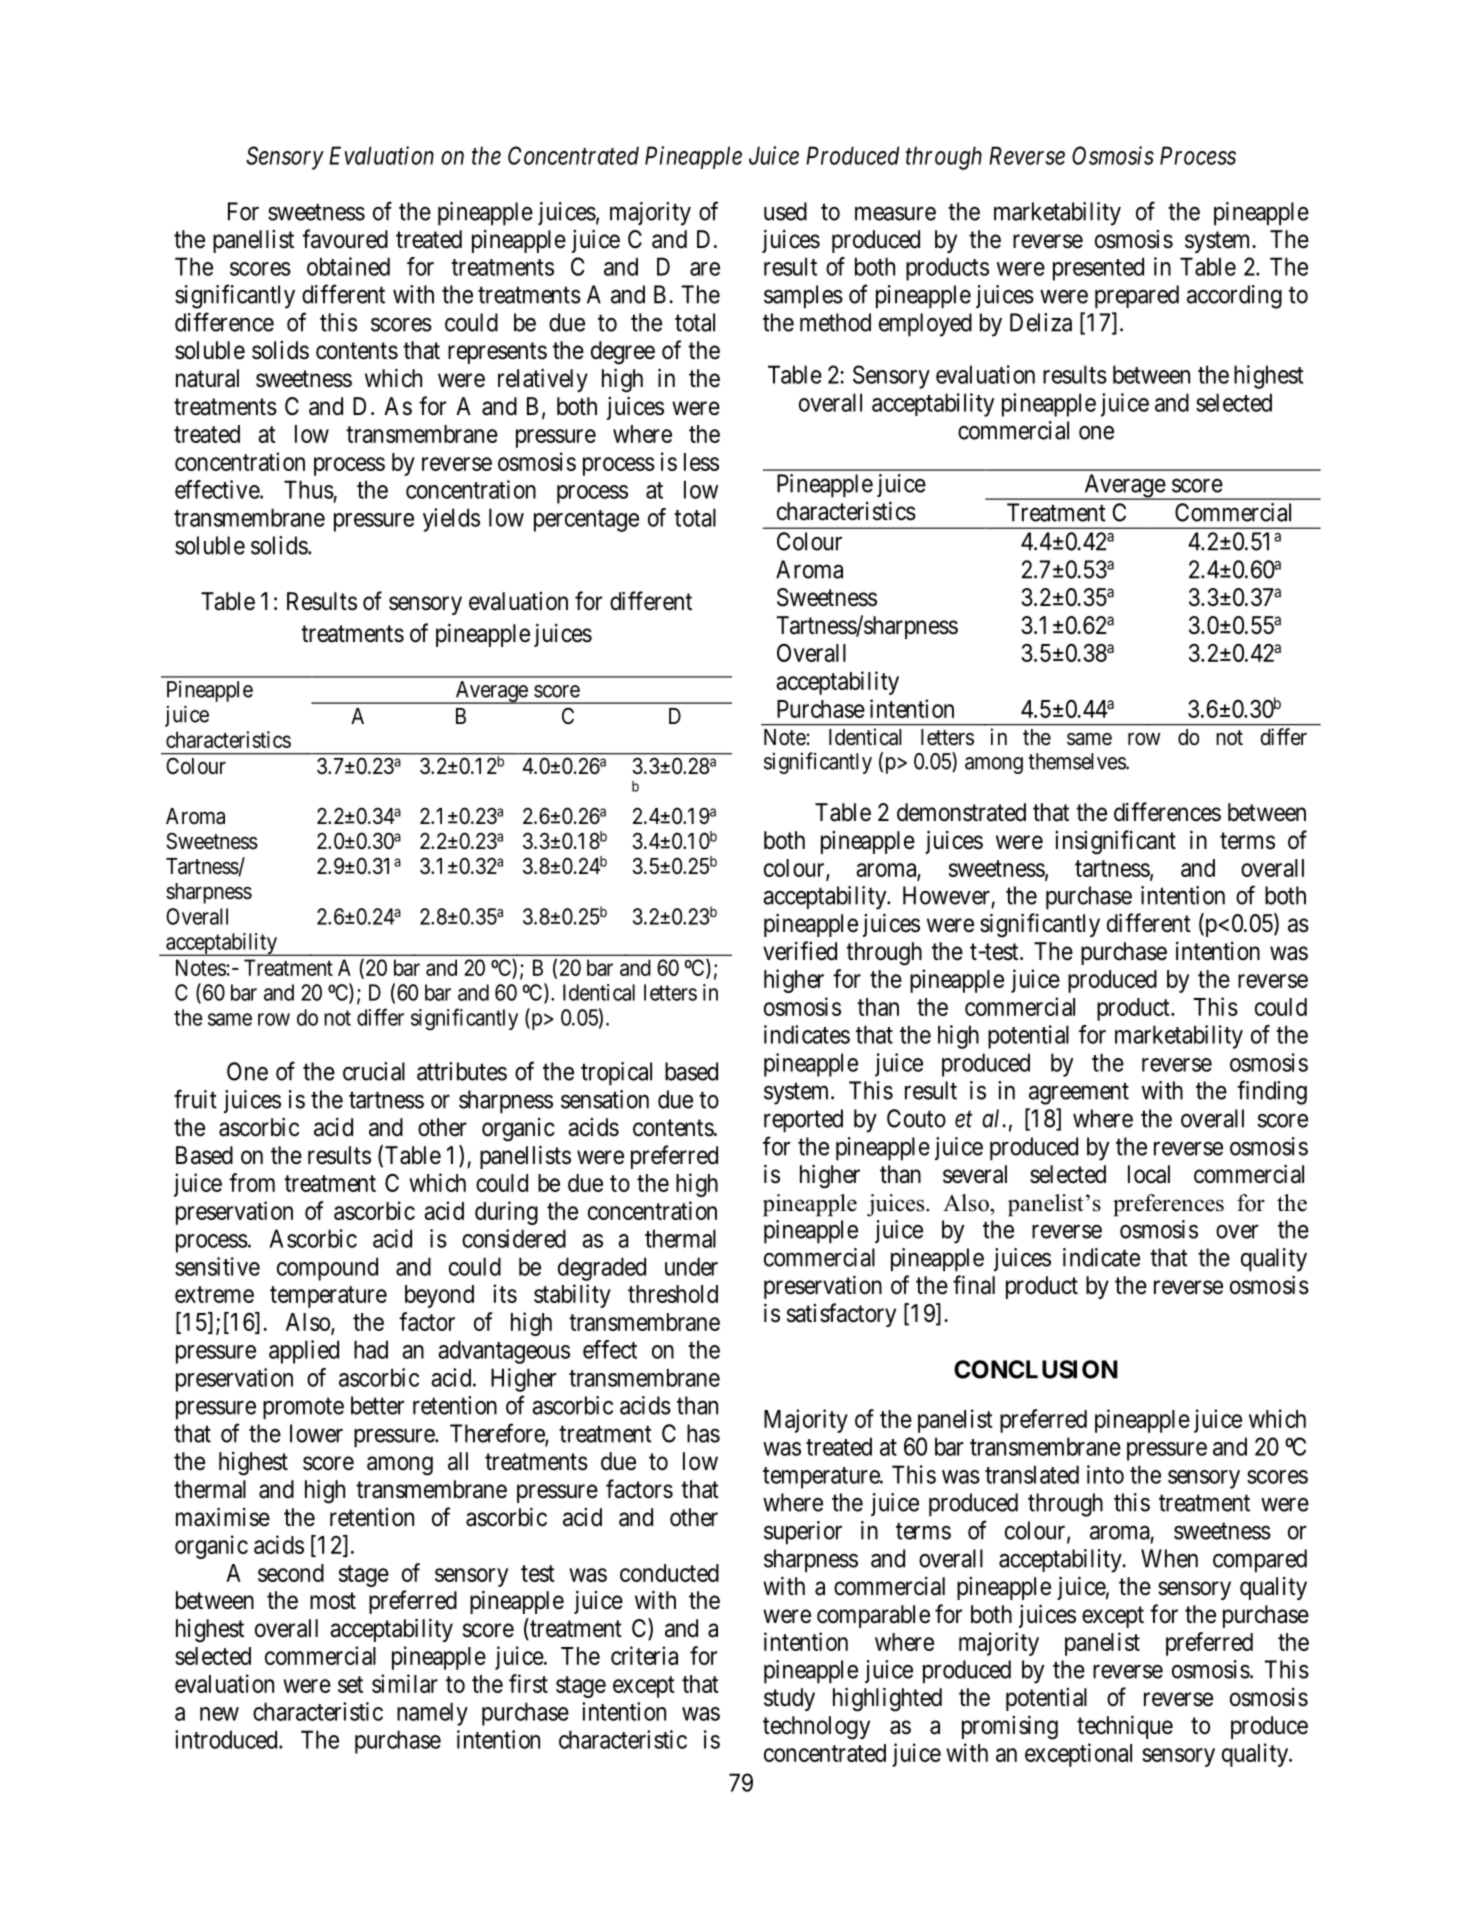  What do you see at coordinates (789, 1699) in the document?
I see `study` at bounding box center [789, 1699].
